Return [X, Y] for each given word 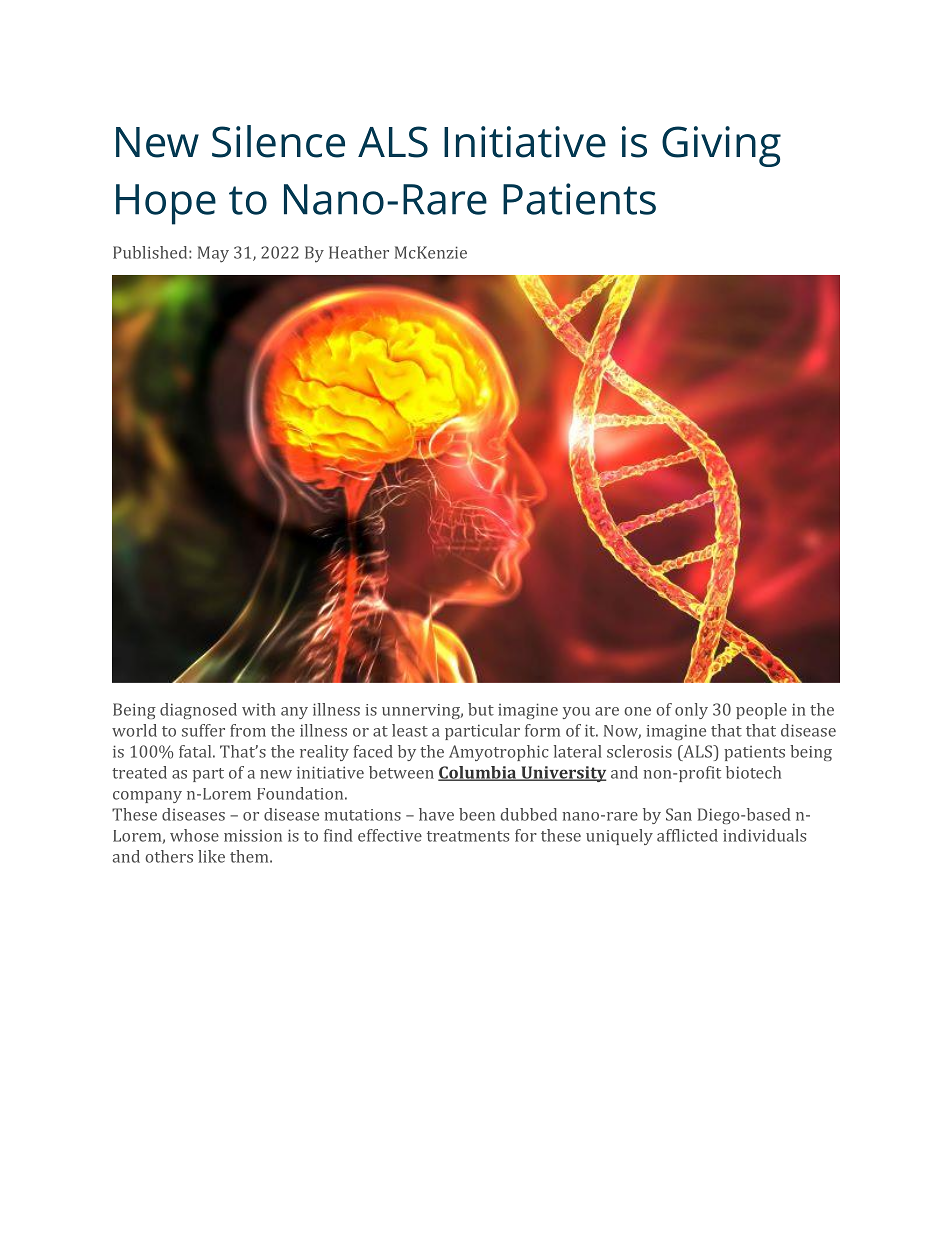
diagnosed [198, 711]
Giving [721, 146]
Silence [278, 141]
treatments [468, 836]
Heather [359, 252]
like [211, 856]
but [481, 709]
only [691, 711]
